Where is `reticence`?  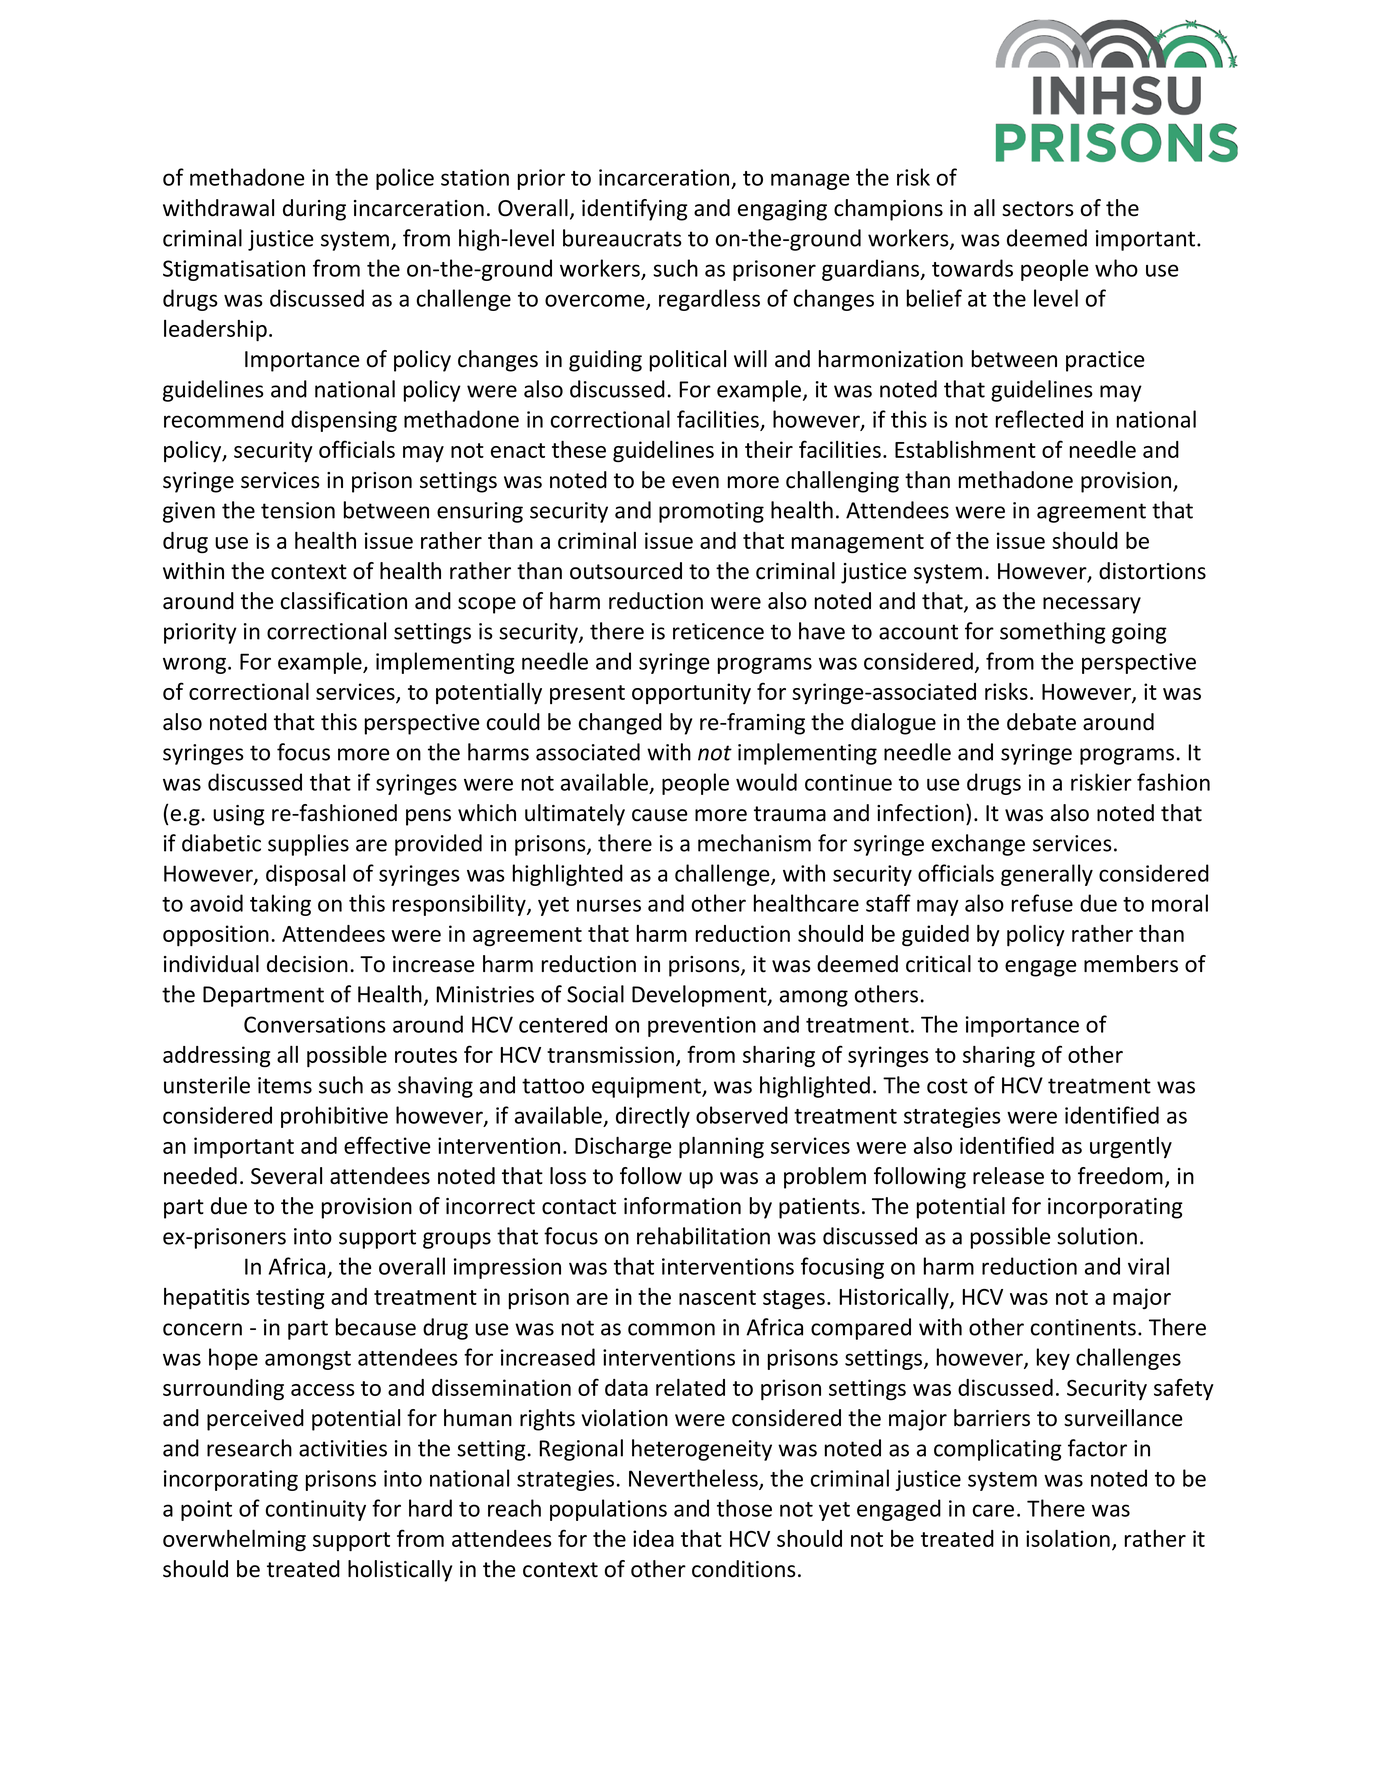 reticence is located at coordinates (718, 631).
